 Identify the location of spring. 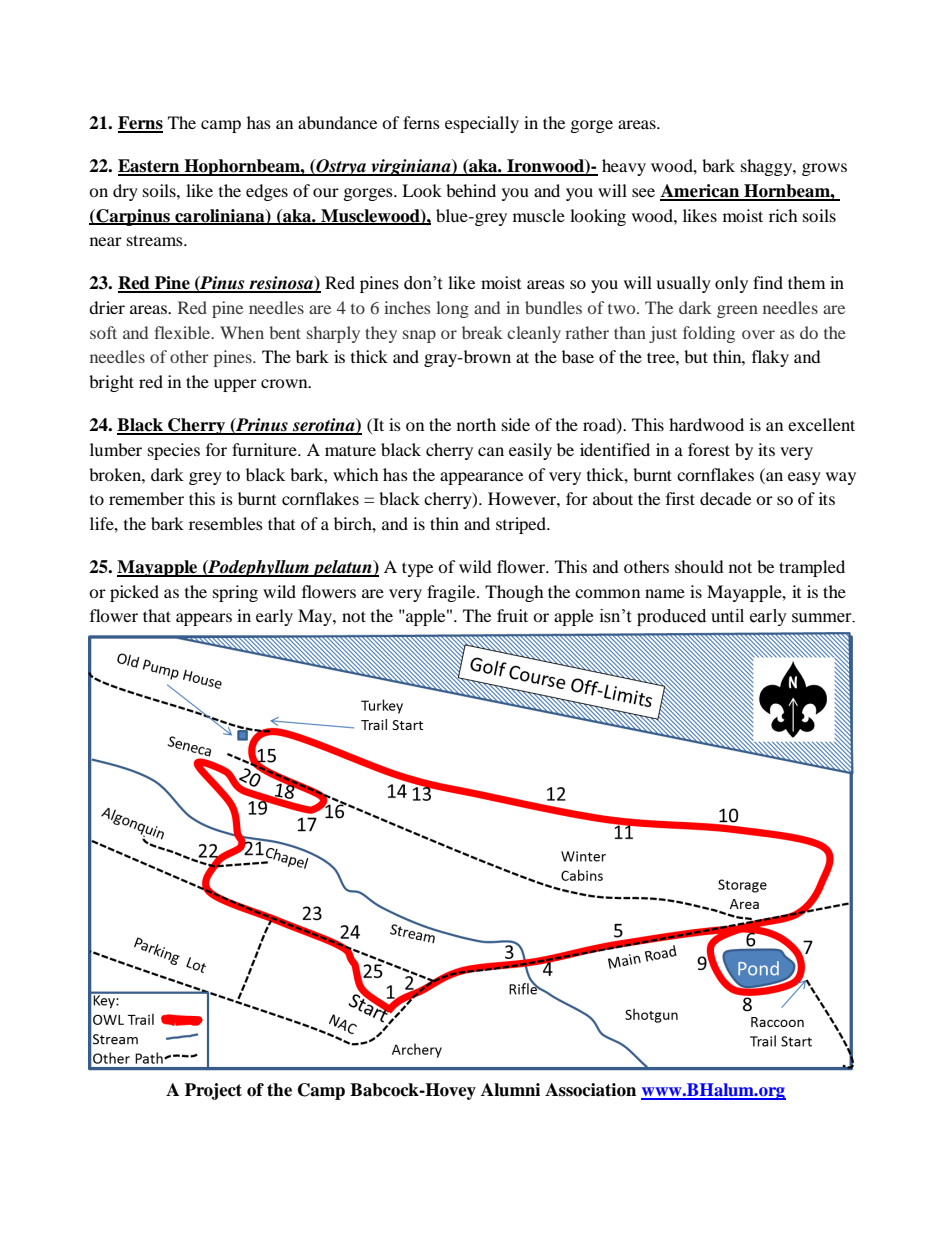
(235, 593).
